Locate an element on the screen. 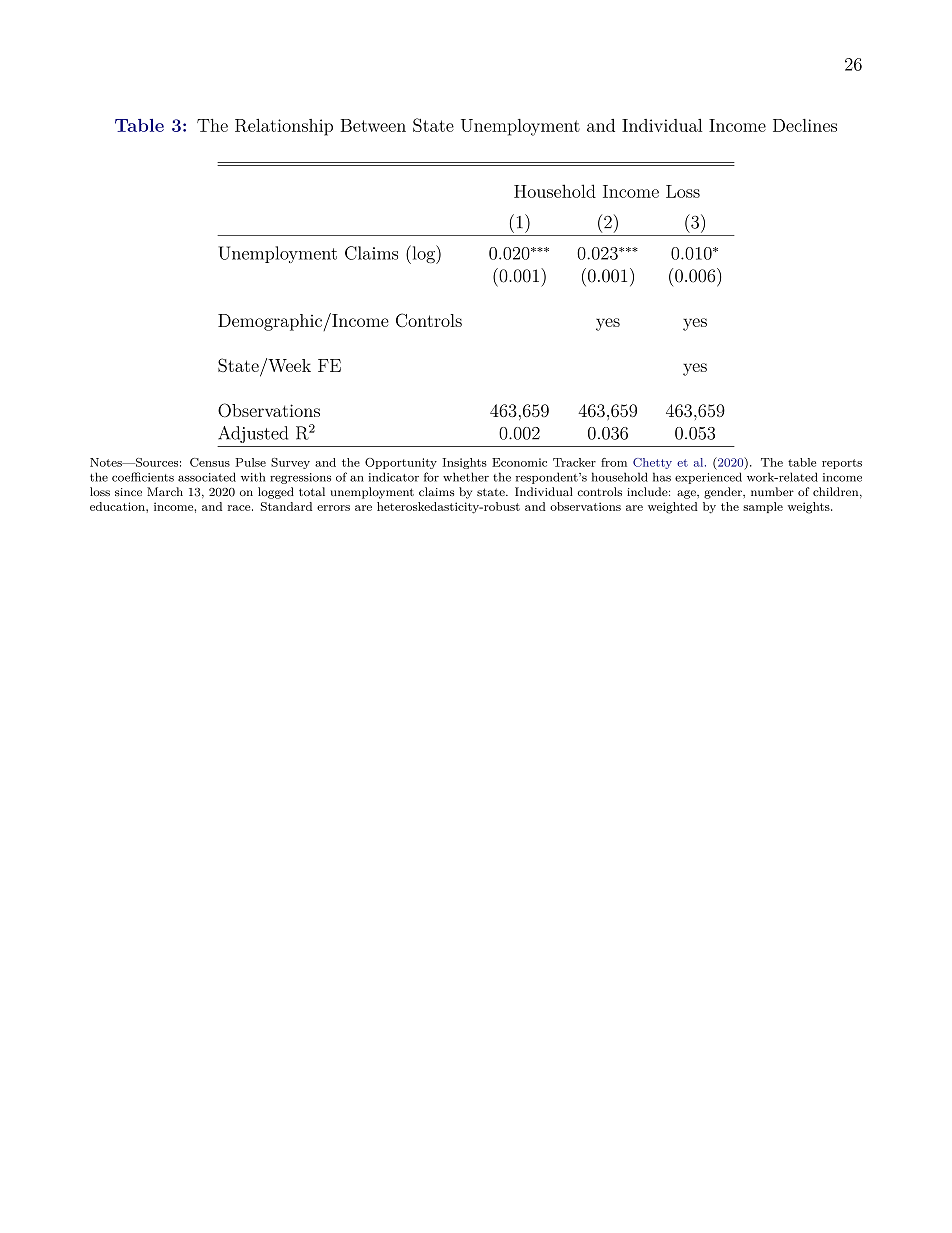 The image size is (952, 1233). from is located at coordinates (614, 462).
